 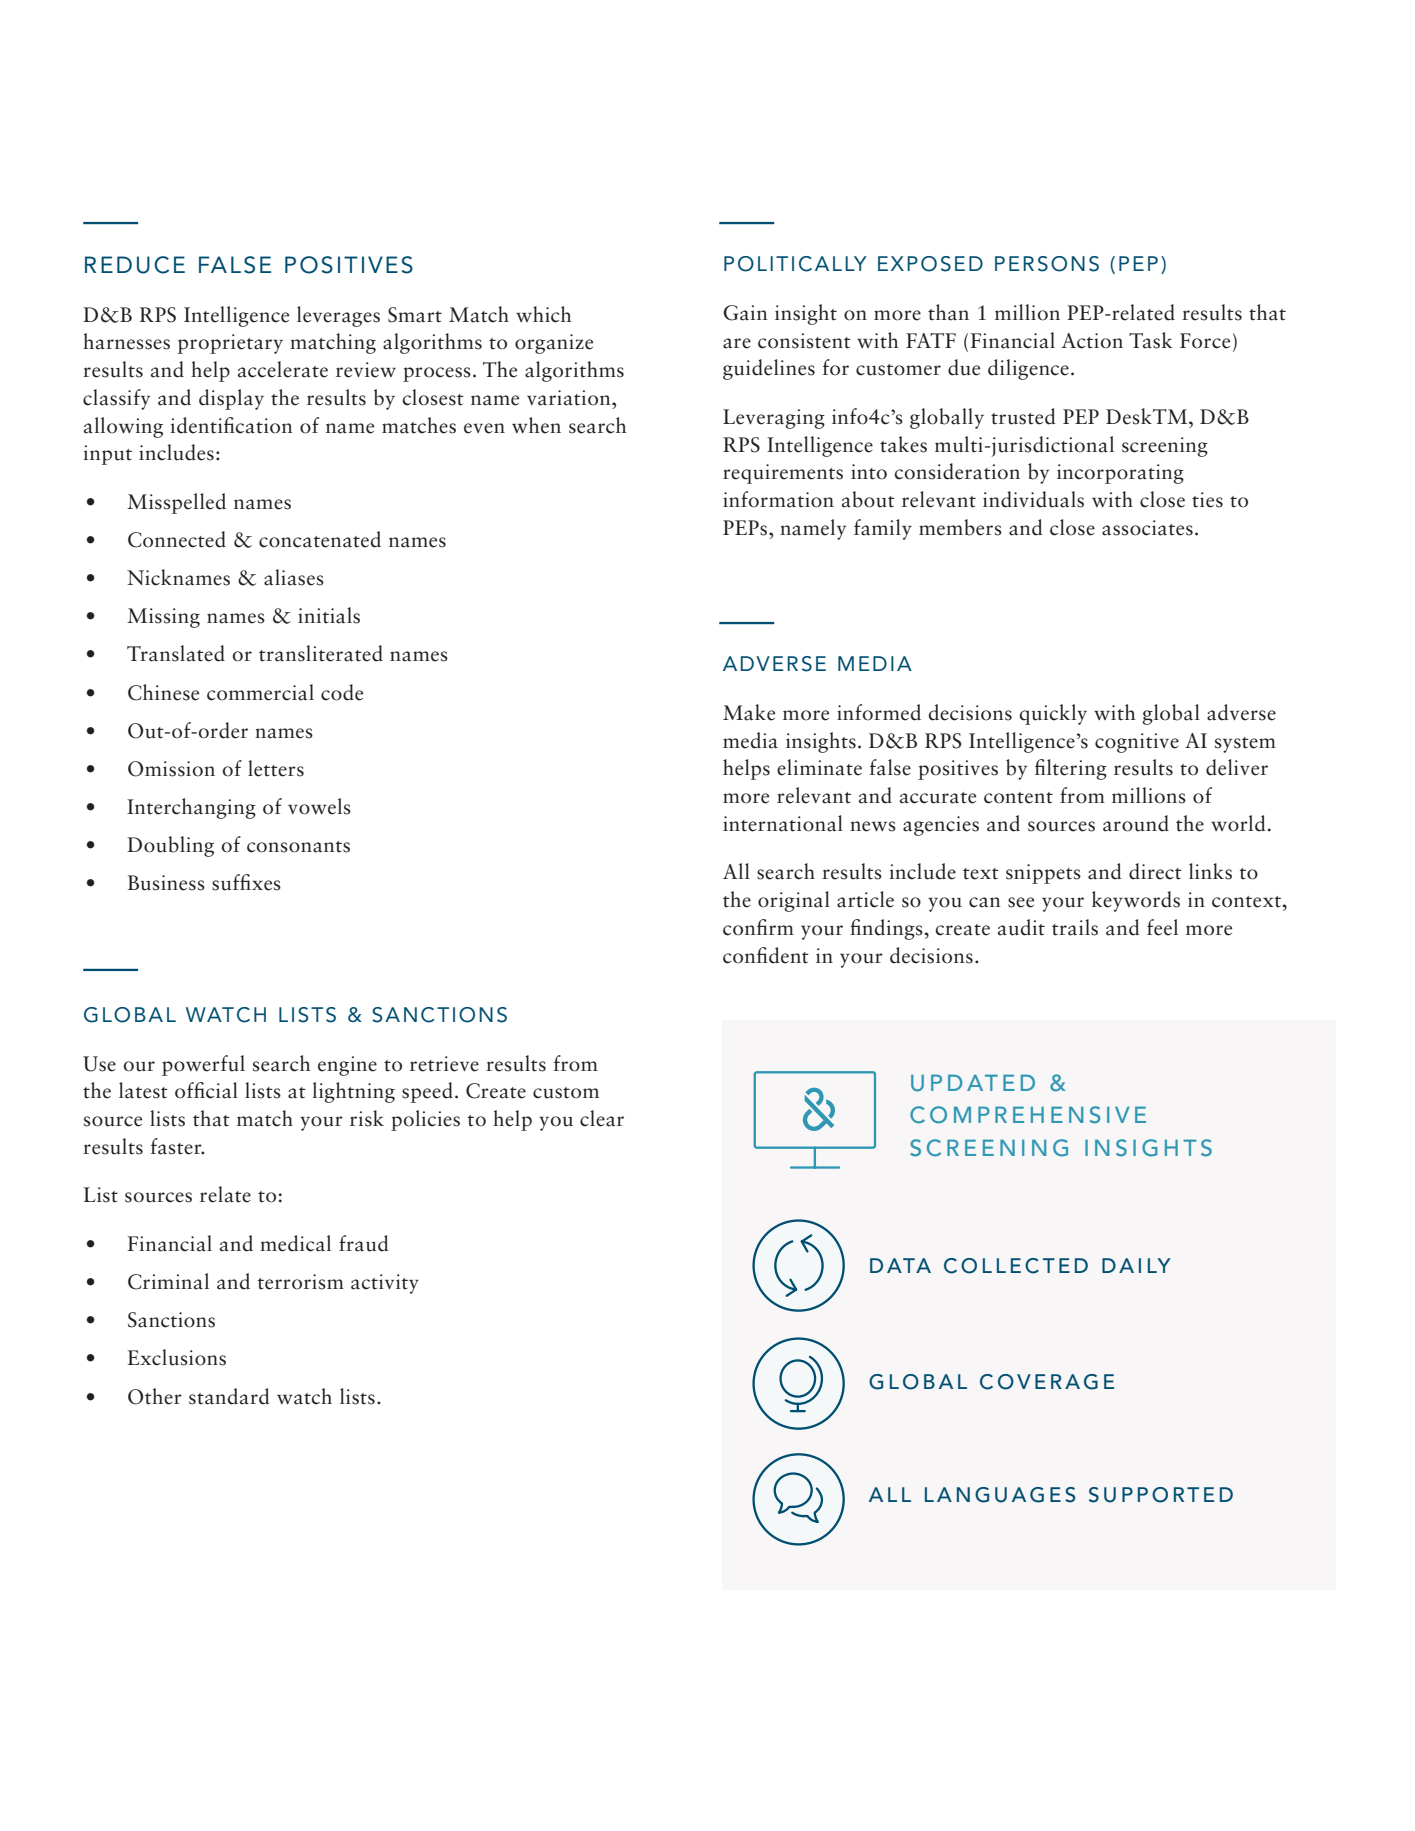 I want to click on LANGUAGES, so click(x=1000, y=1495).
